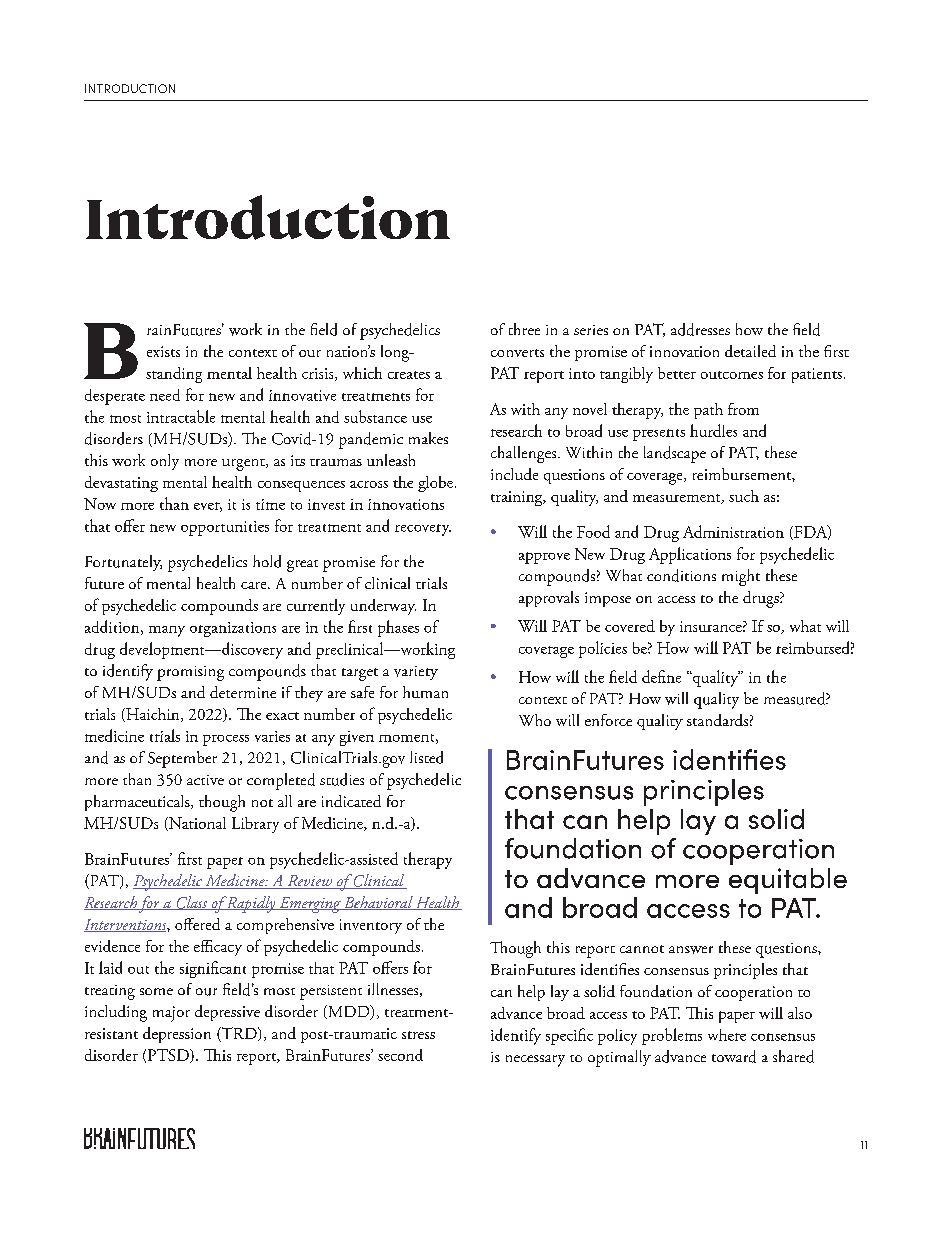  What do you see at coordinates (163, 351) in the document?
I see `exists` at bounding box center [163, 351].
